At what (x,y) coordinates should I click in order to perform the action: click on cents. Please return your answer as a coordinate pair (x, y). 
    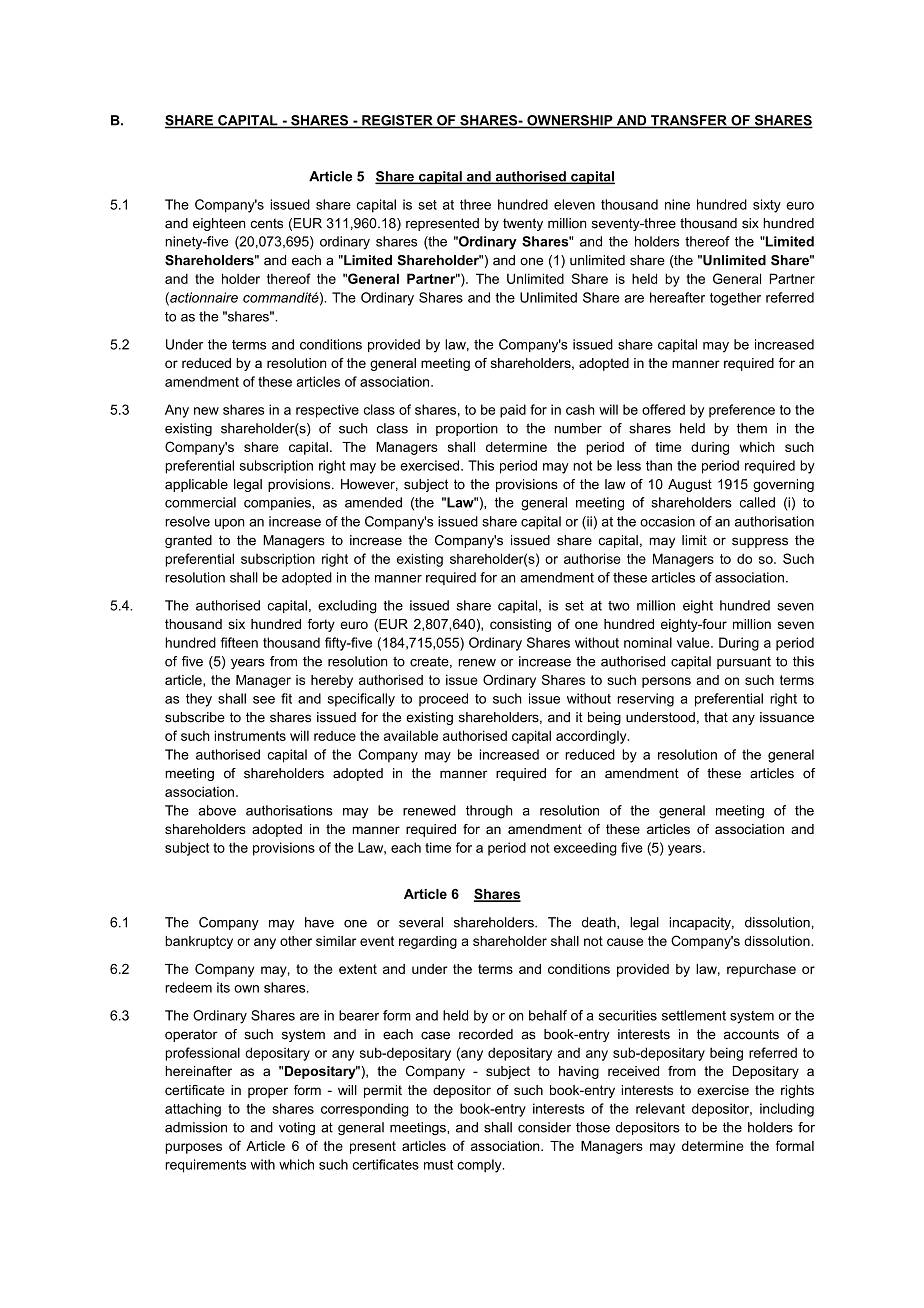
    Looking at the image, I should click on (267, 223).
